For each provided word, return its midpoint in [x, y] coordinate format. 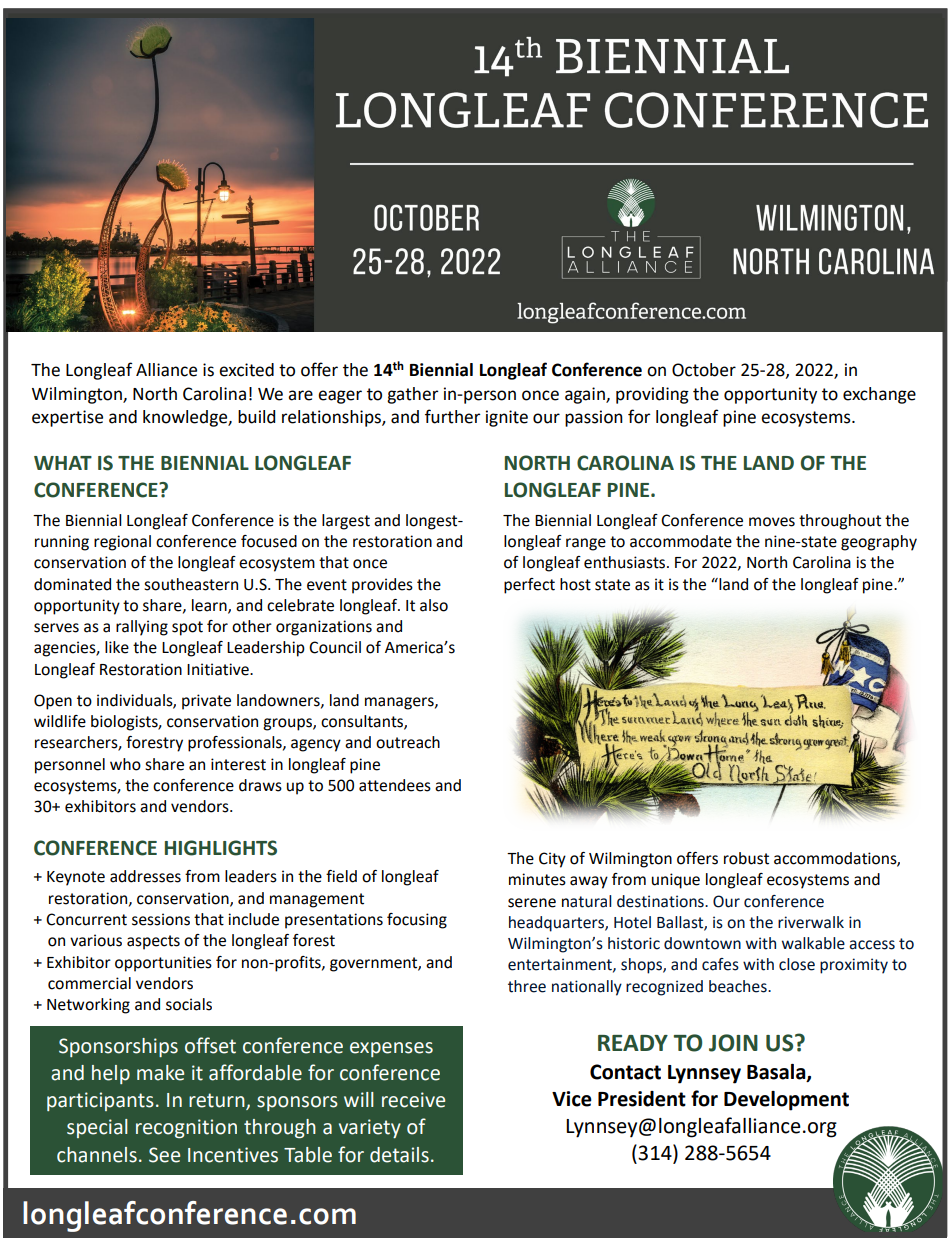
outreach [408, 742]
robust [746, 858]
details [399, 1155]
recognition [186, 1129]
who [125, 764]
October [704, 370]
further [453, 416]
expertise [67, 418]
